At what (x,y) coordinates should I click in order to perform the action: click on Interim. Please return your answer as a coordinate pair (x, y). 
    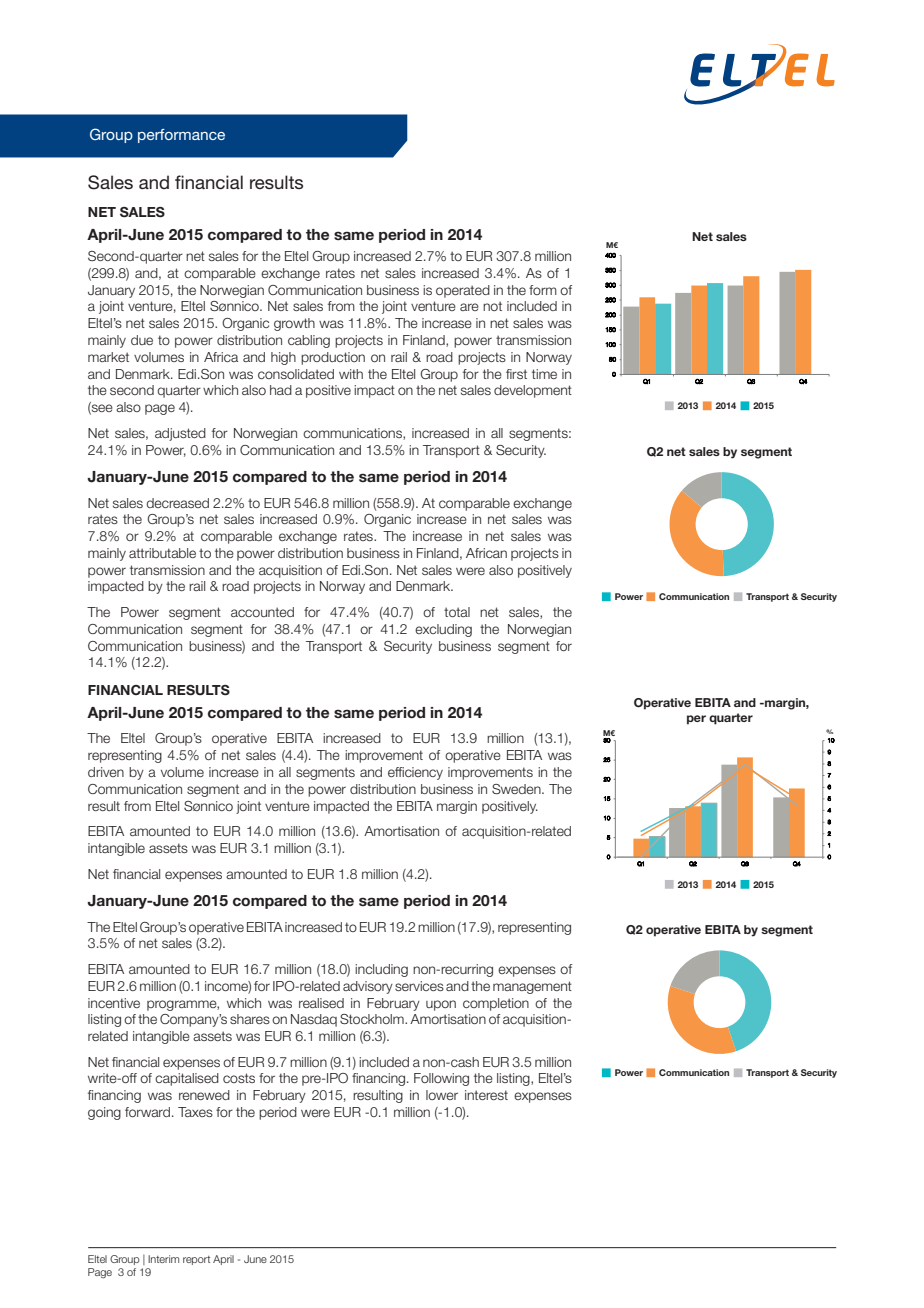
    Looking at the image, I should click on (163, 1259).
